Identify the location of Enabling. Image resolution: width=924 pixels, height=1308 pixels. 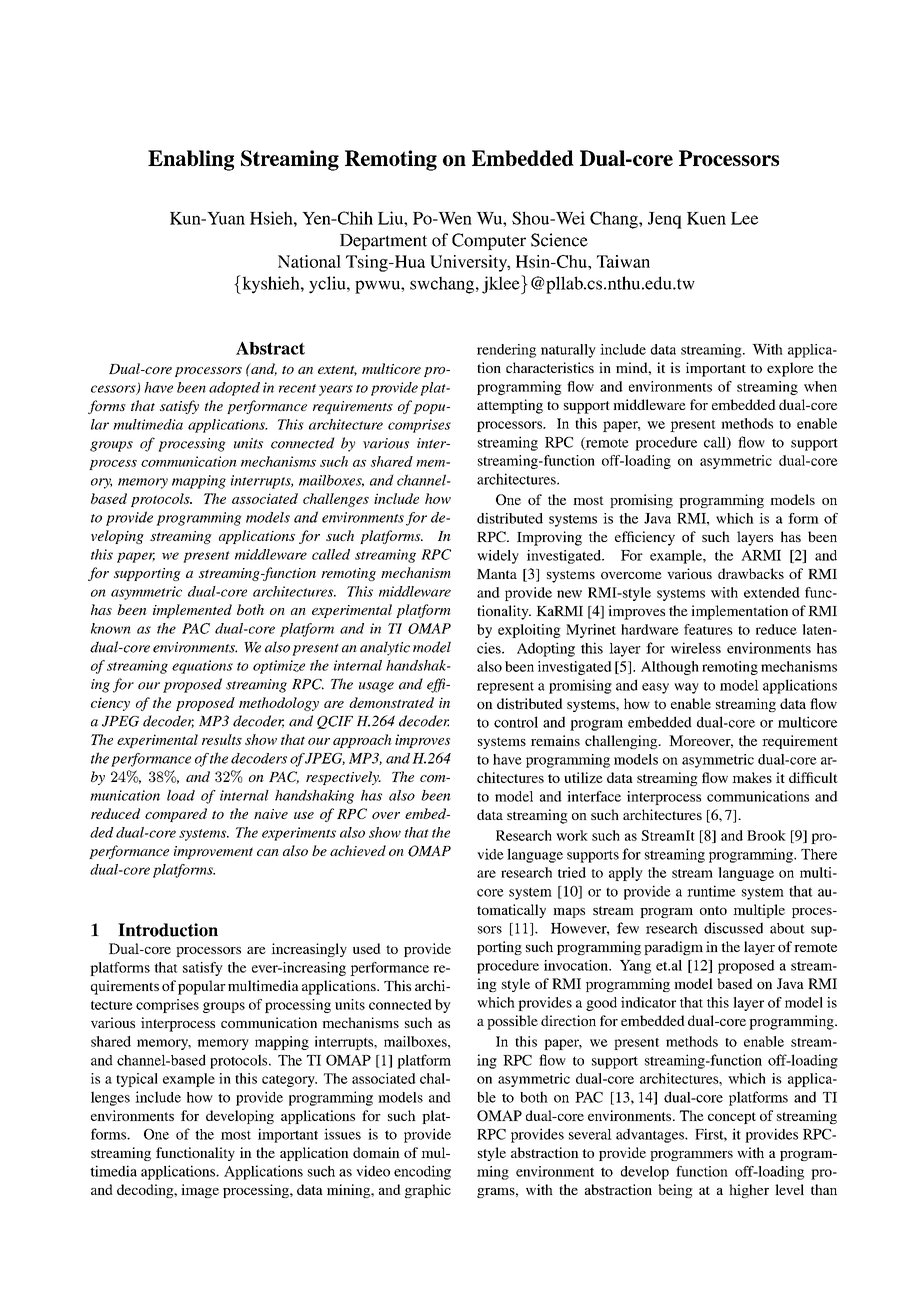
(191, 160).
